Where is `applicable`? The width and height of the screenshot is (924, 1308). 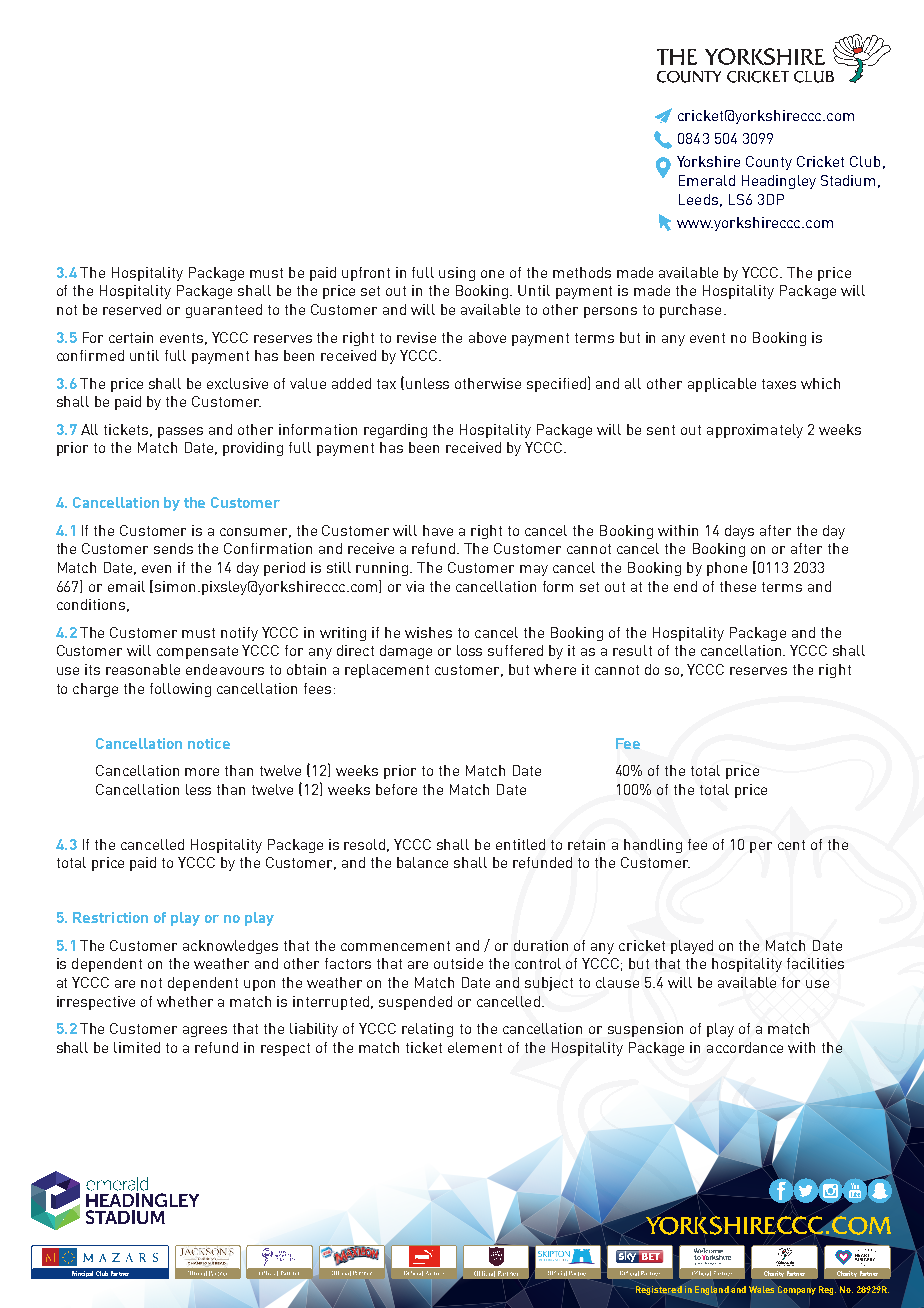
applicable is located at coordinates (722, 385).
